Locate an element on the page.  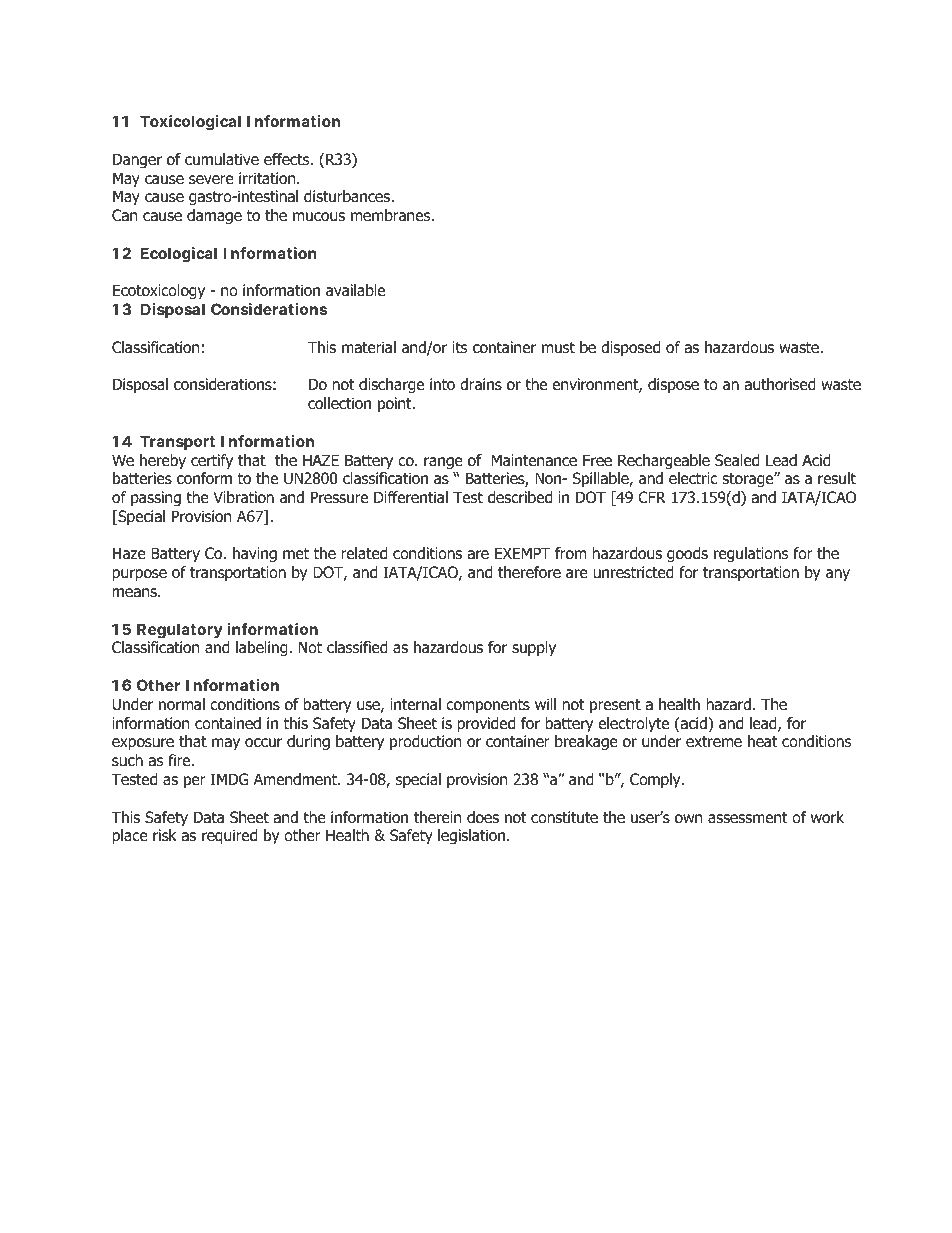
disturbances is located at coordinates (348, 196).
